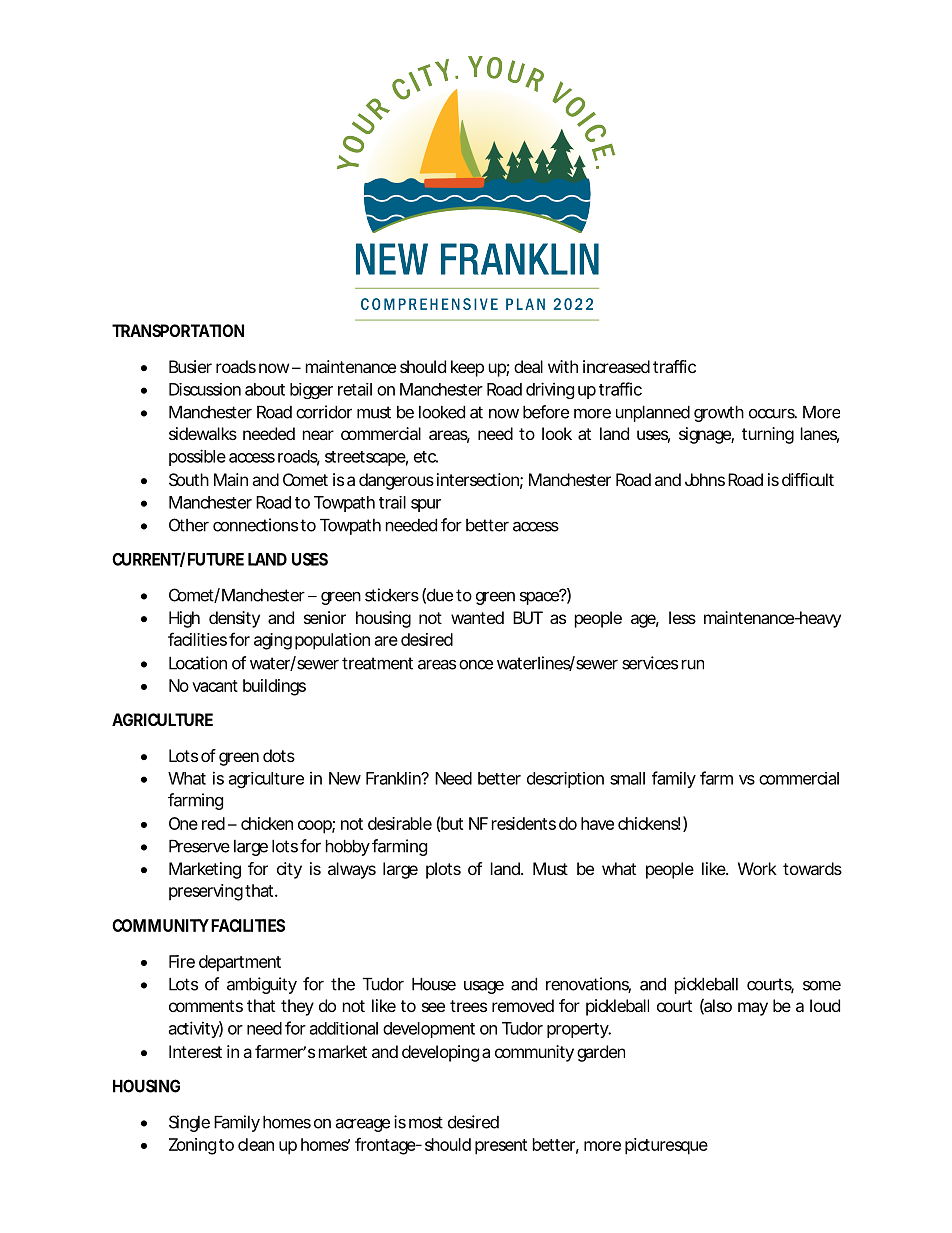 This screenshot has height=1233, width=952. I want to click on picturesque, so click(666, 1146).
